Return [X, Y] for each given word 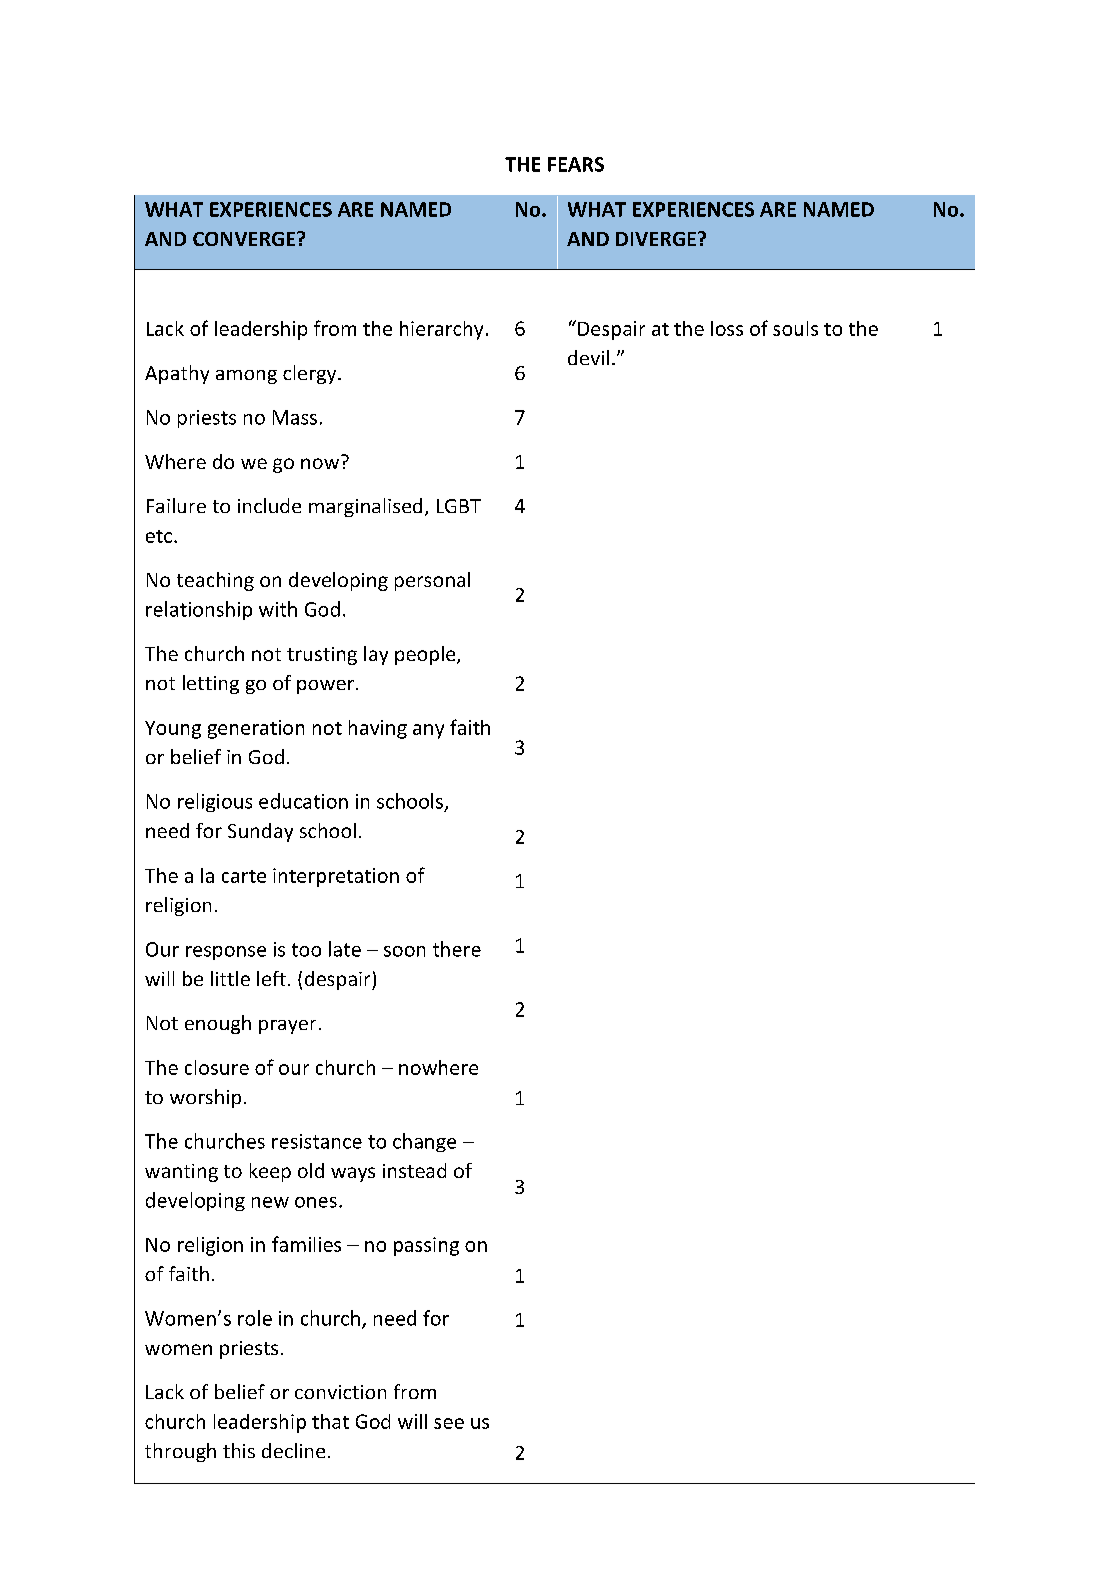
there [457, 949]
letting [211, 684]
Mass [295, 417]
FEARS [576, 164]
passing [426, 1246]
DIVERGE [656, 239]
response [226, 953]
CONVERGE [245, 239]
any [428, 731]
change [424, 1142]
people [426, 655]
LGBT [459, 506]
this [239, 1450]
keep [270, 1172]
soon [404, 951]
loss [727, 328]
